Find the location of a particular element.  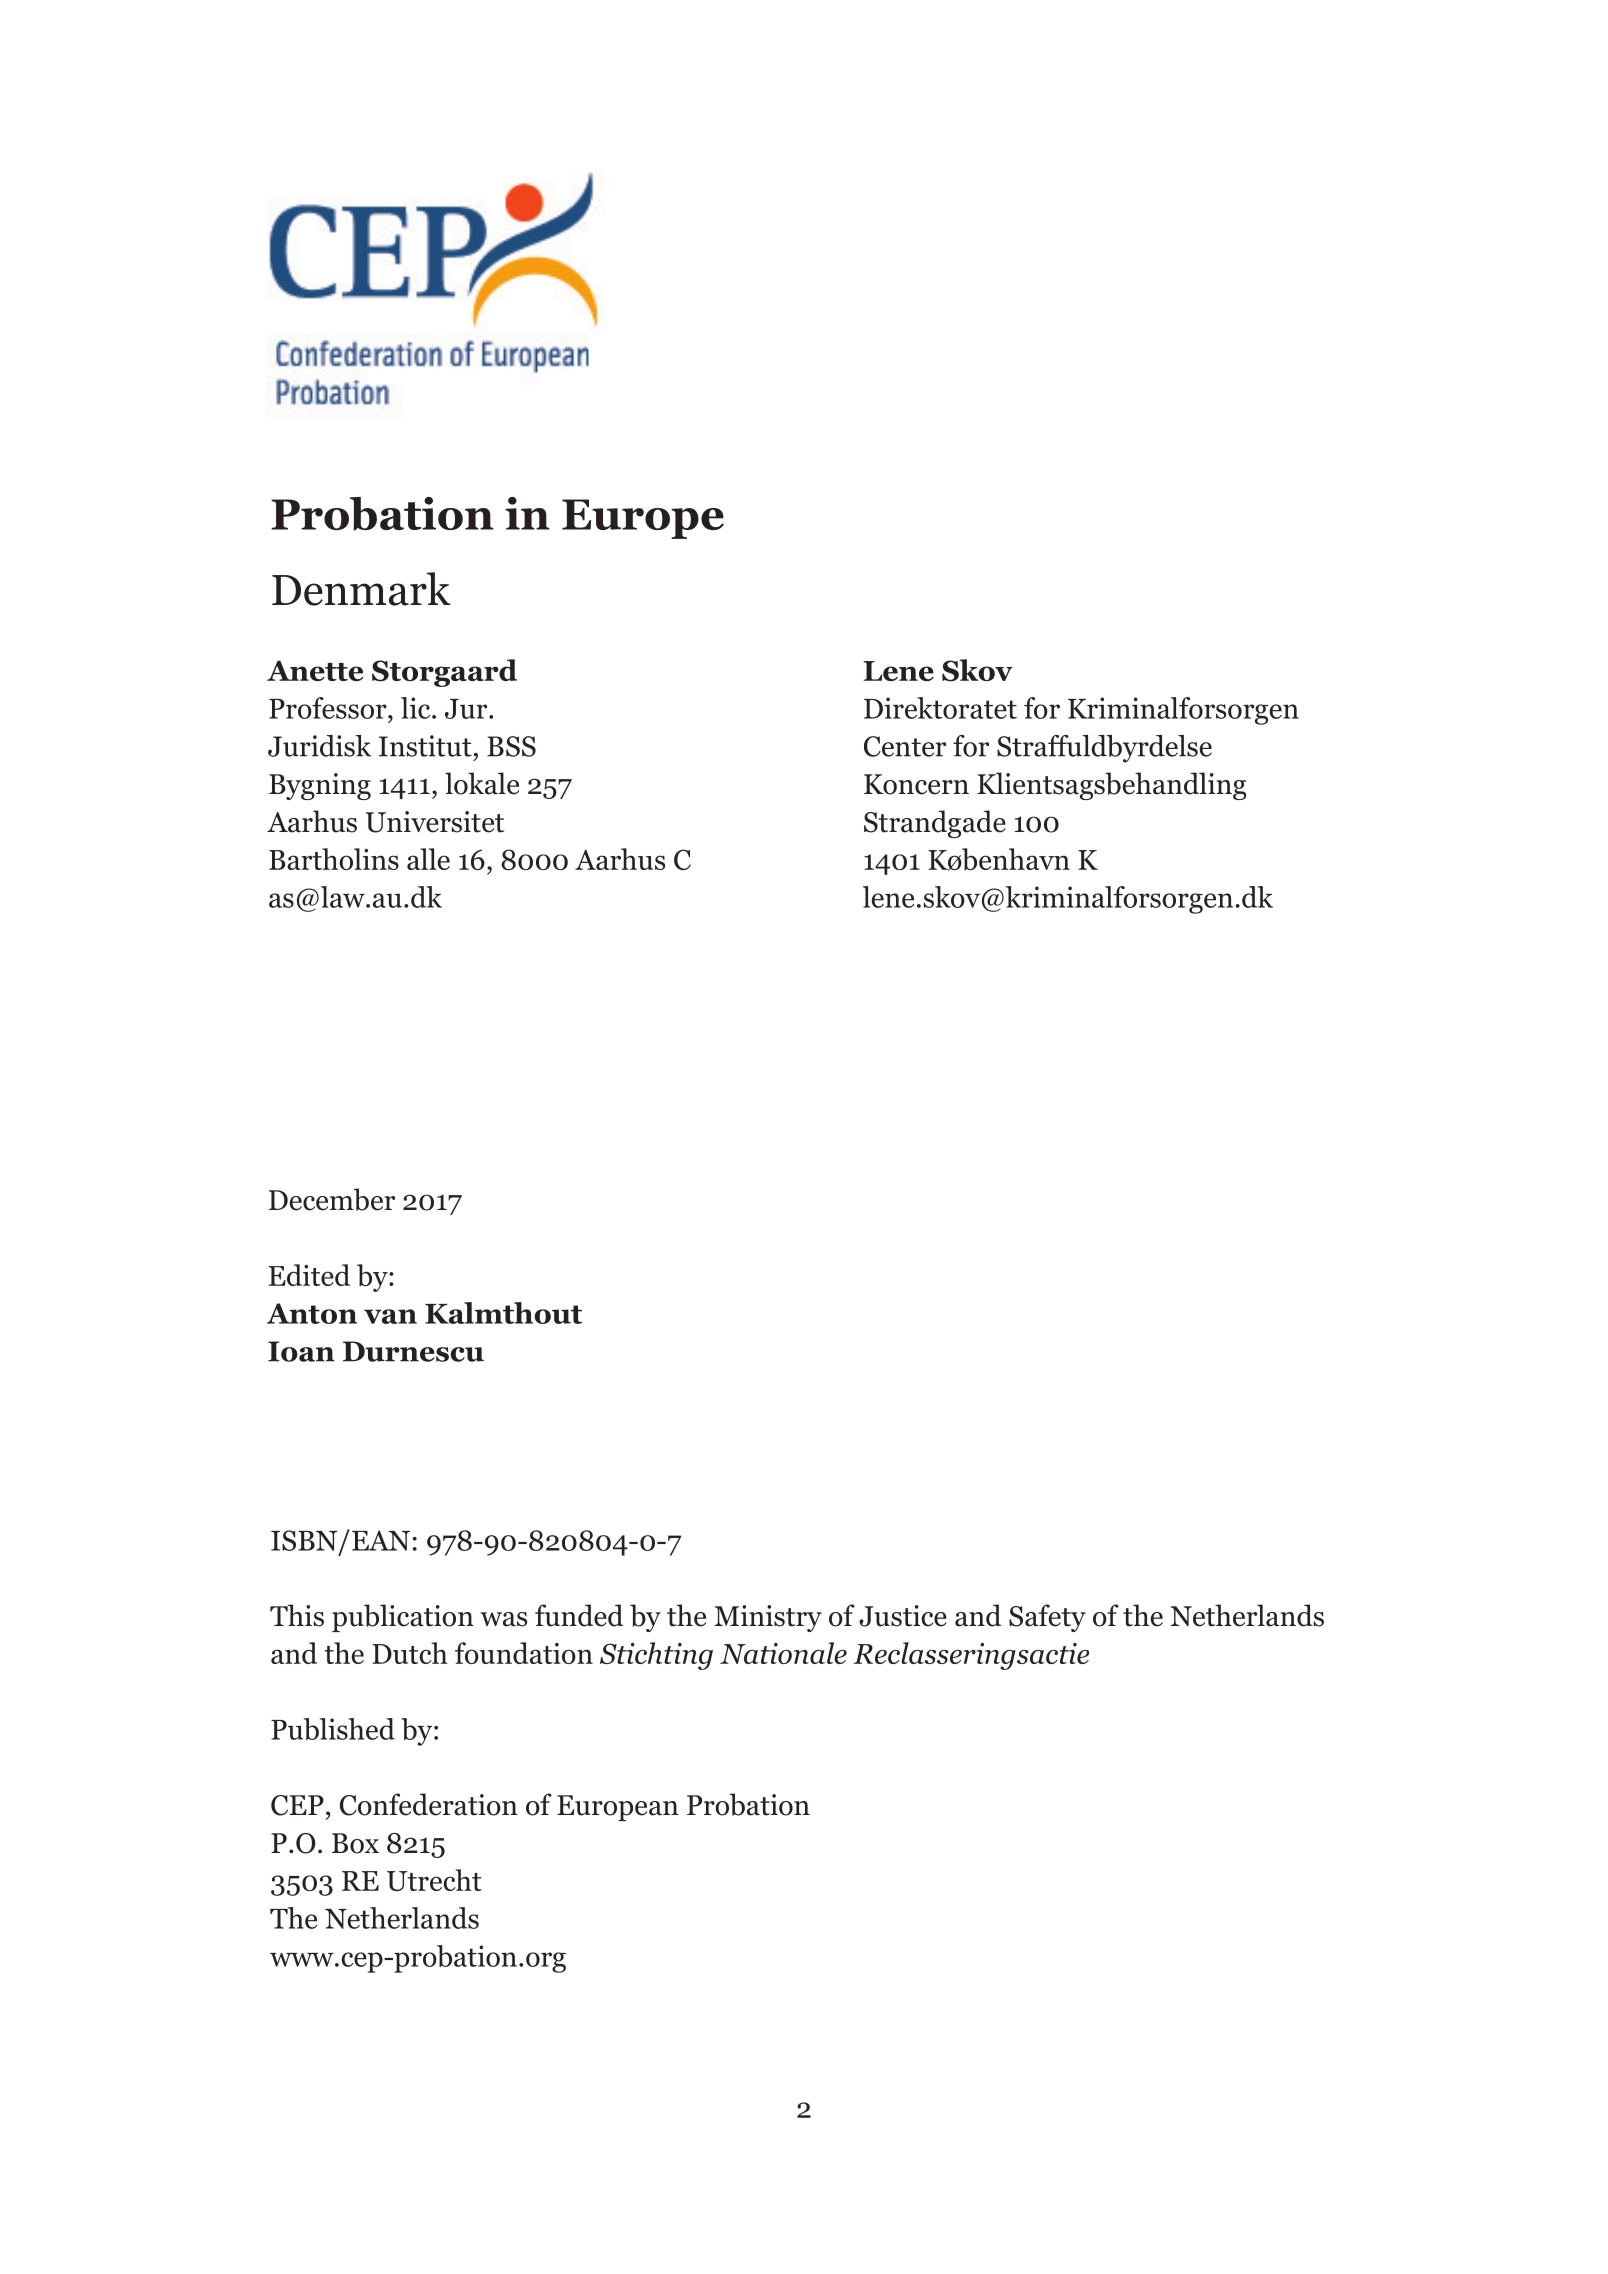

Safety is located at coordinates (1047, 1618).
